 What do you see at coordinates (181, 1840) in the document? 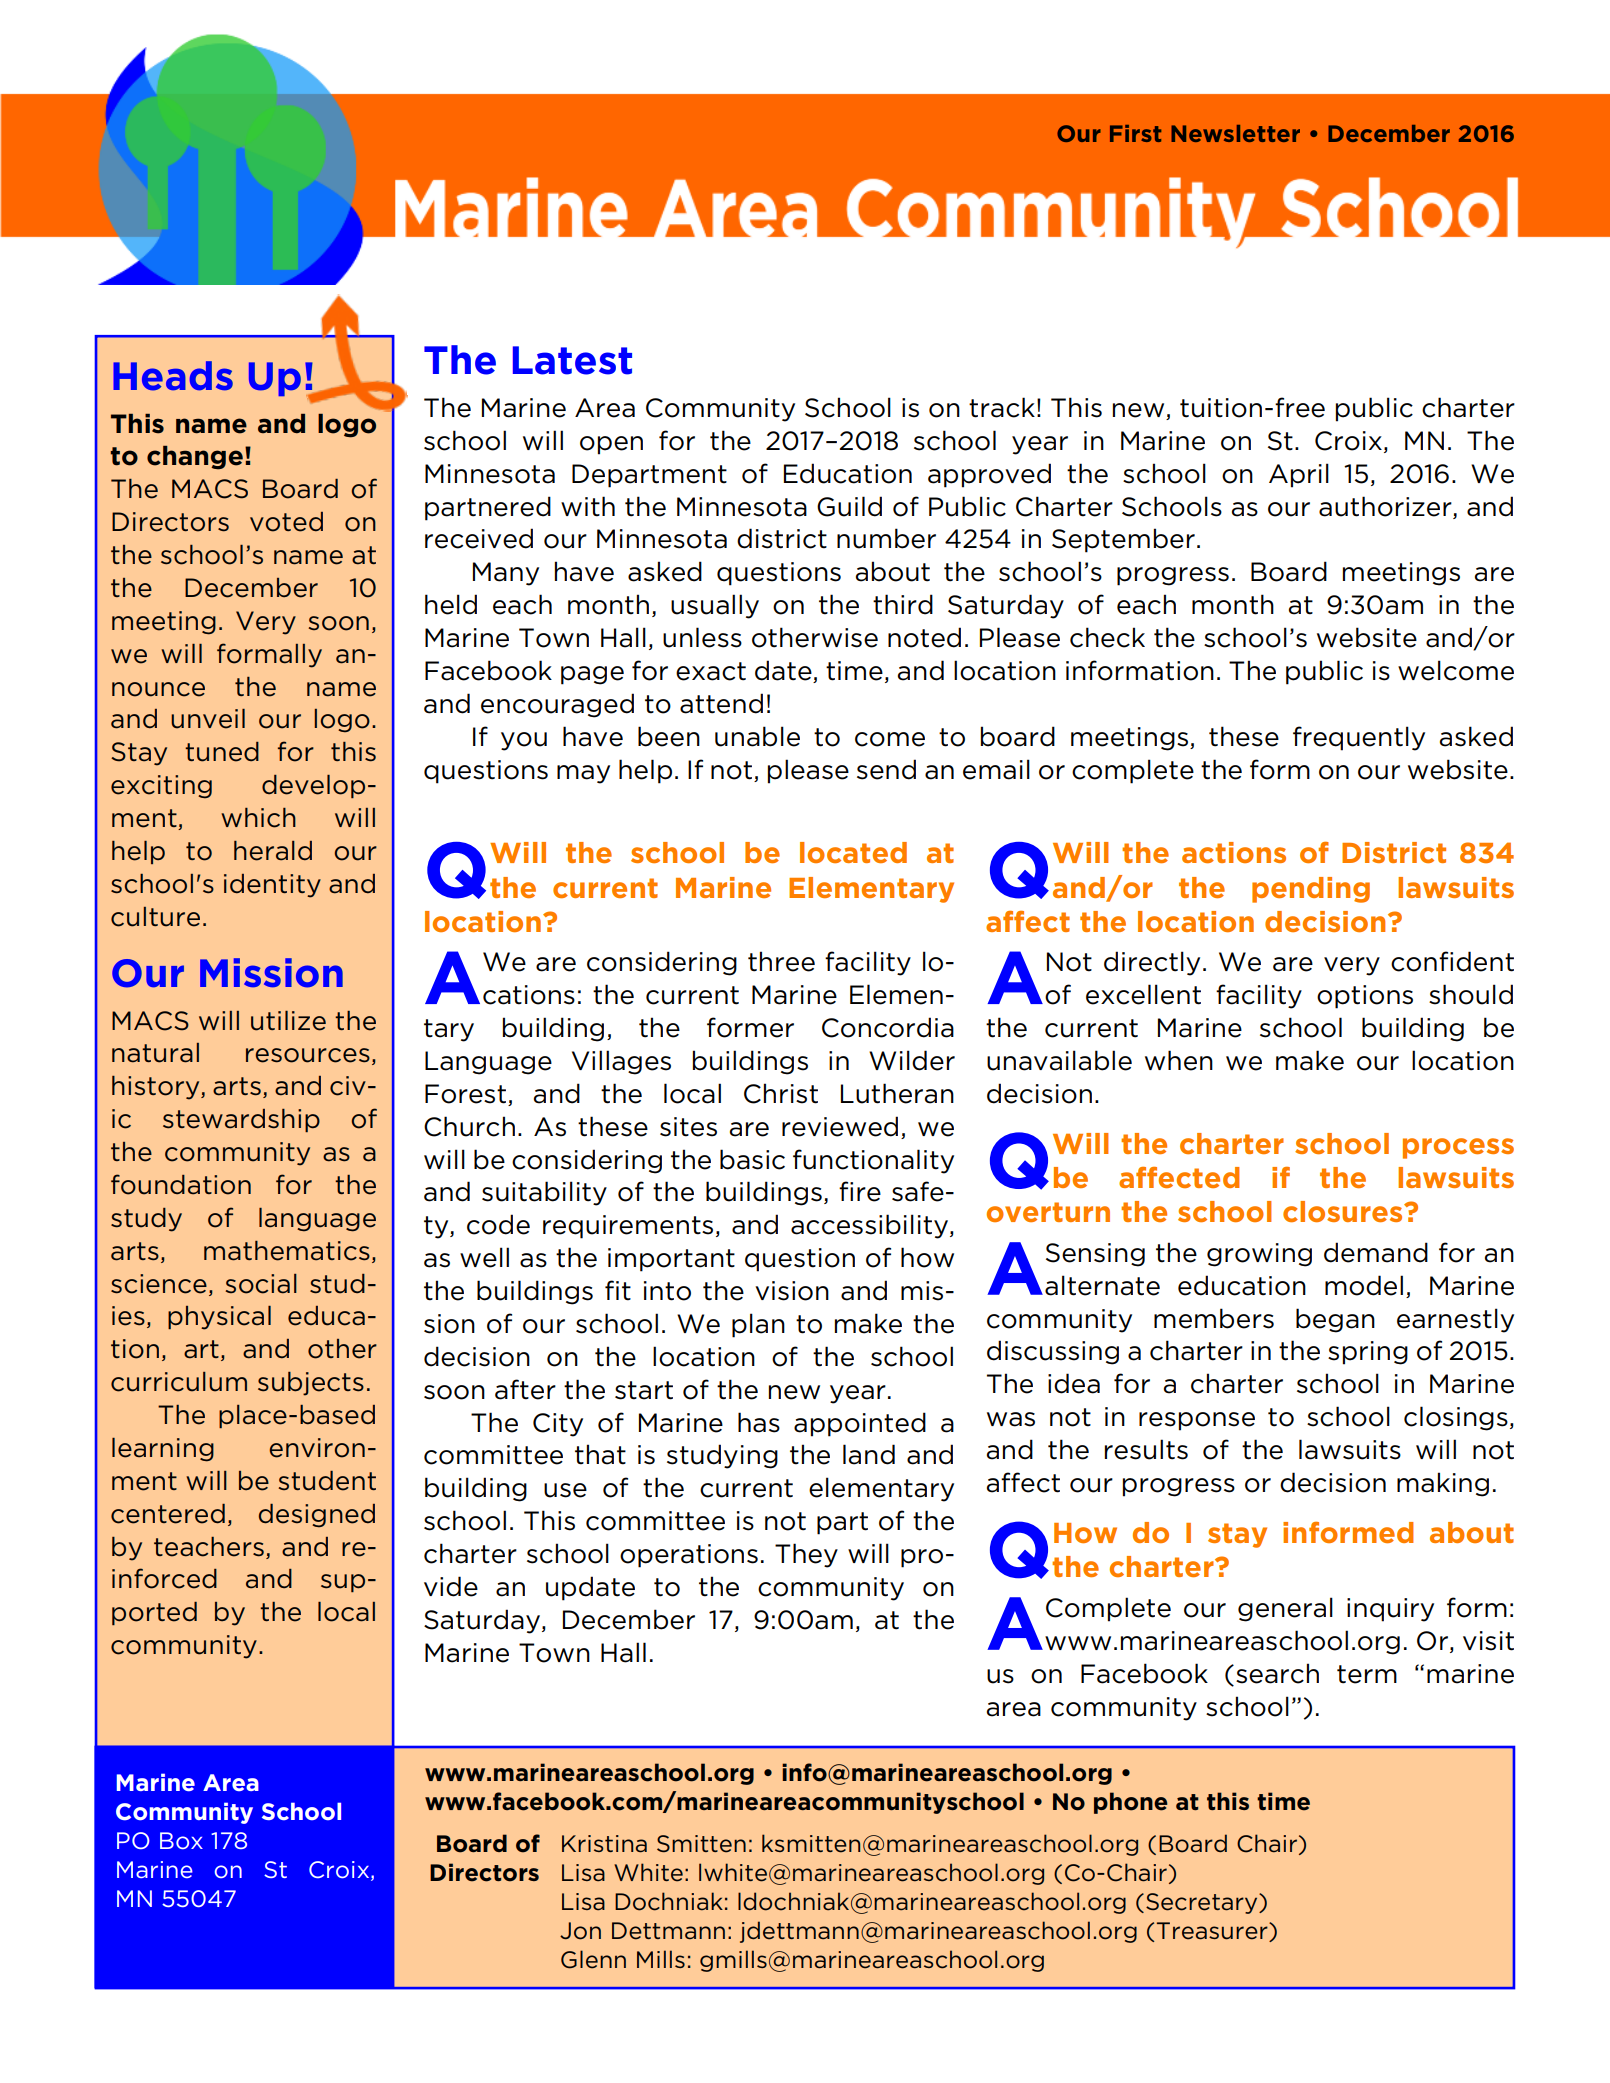
I see `Box` at bounding box center [181, 1840].
